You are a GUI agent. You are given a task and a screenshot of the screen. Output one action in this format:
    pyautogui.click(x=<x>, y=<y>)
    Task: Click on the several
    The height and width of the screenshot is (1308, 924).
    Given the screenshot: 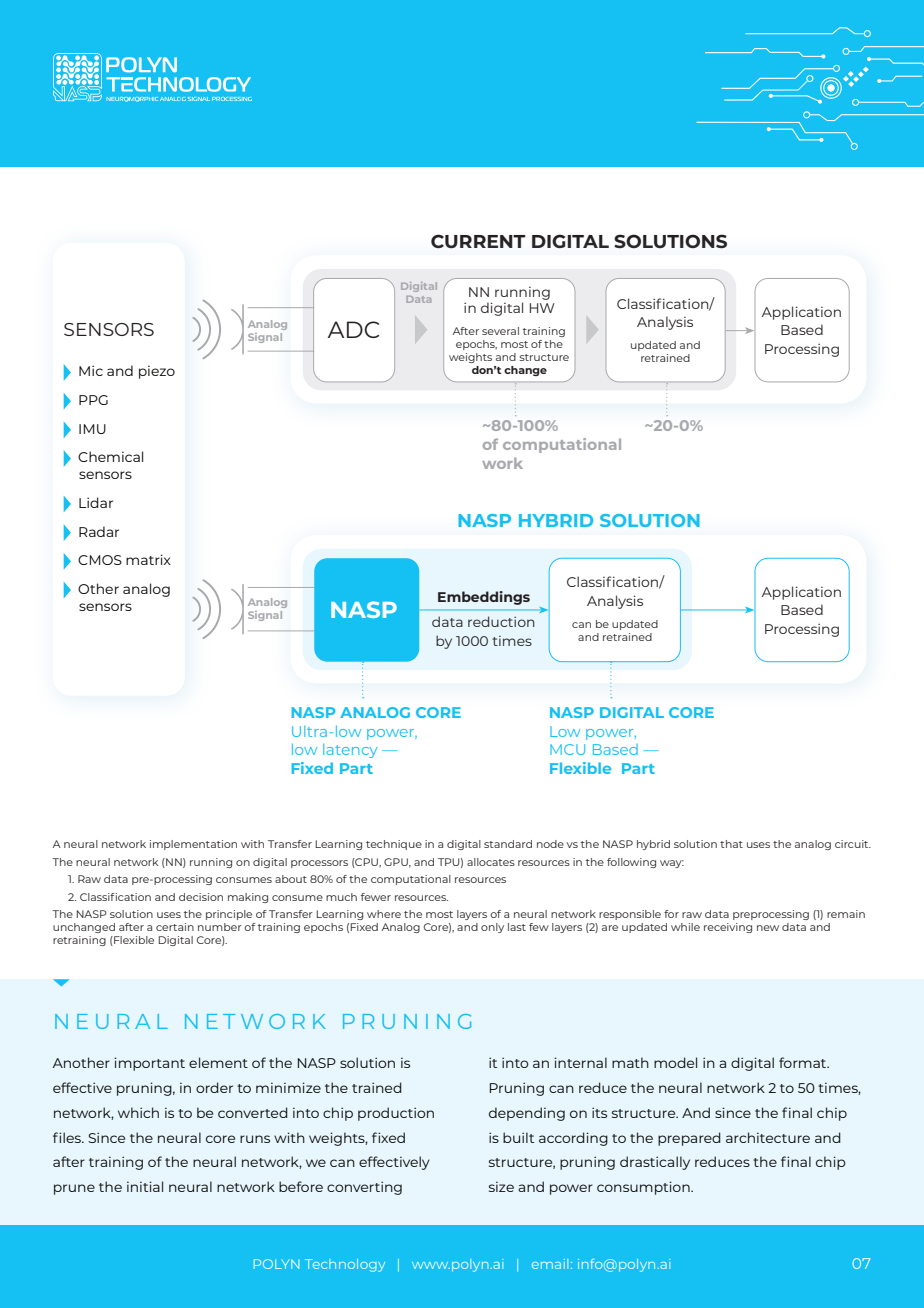 What is the action you would take?
    pyautogui.click(x=500, y=331)
